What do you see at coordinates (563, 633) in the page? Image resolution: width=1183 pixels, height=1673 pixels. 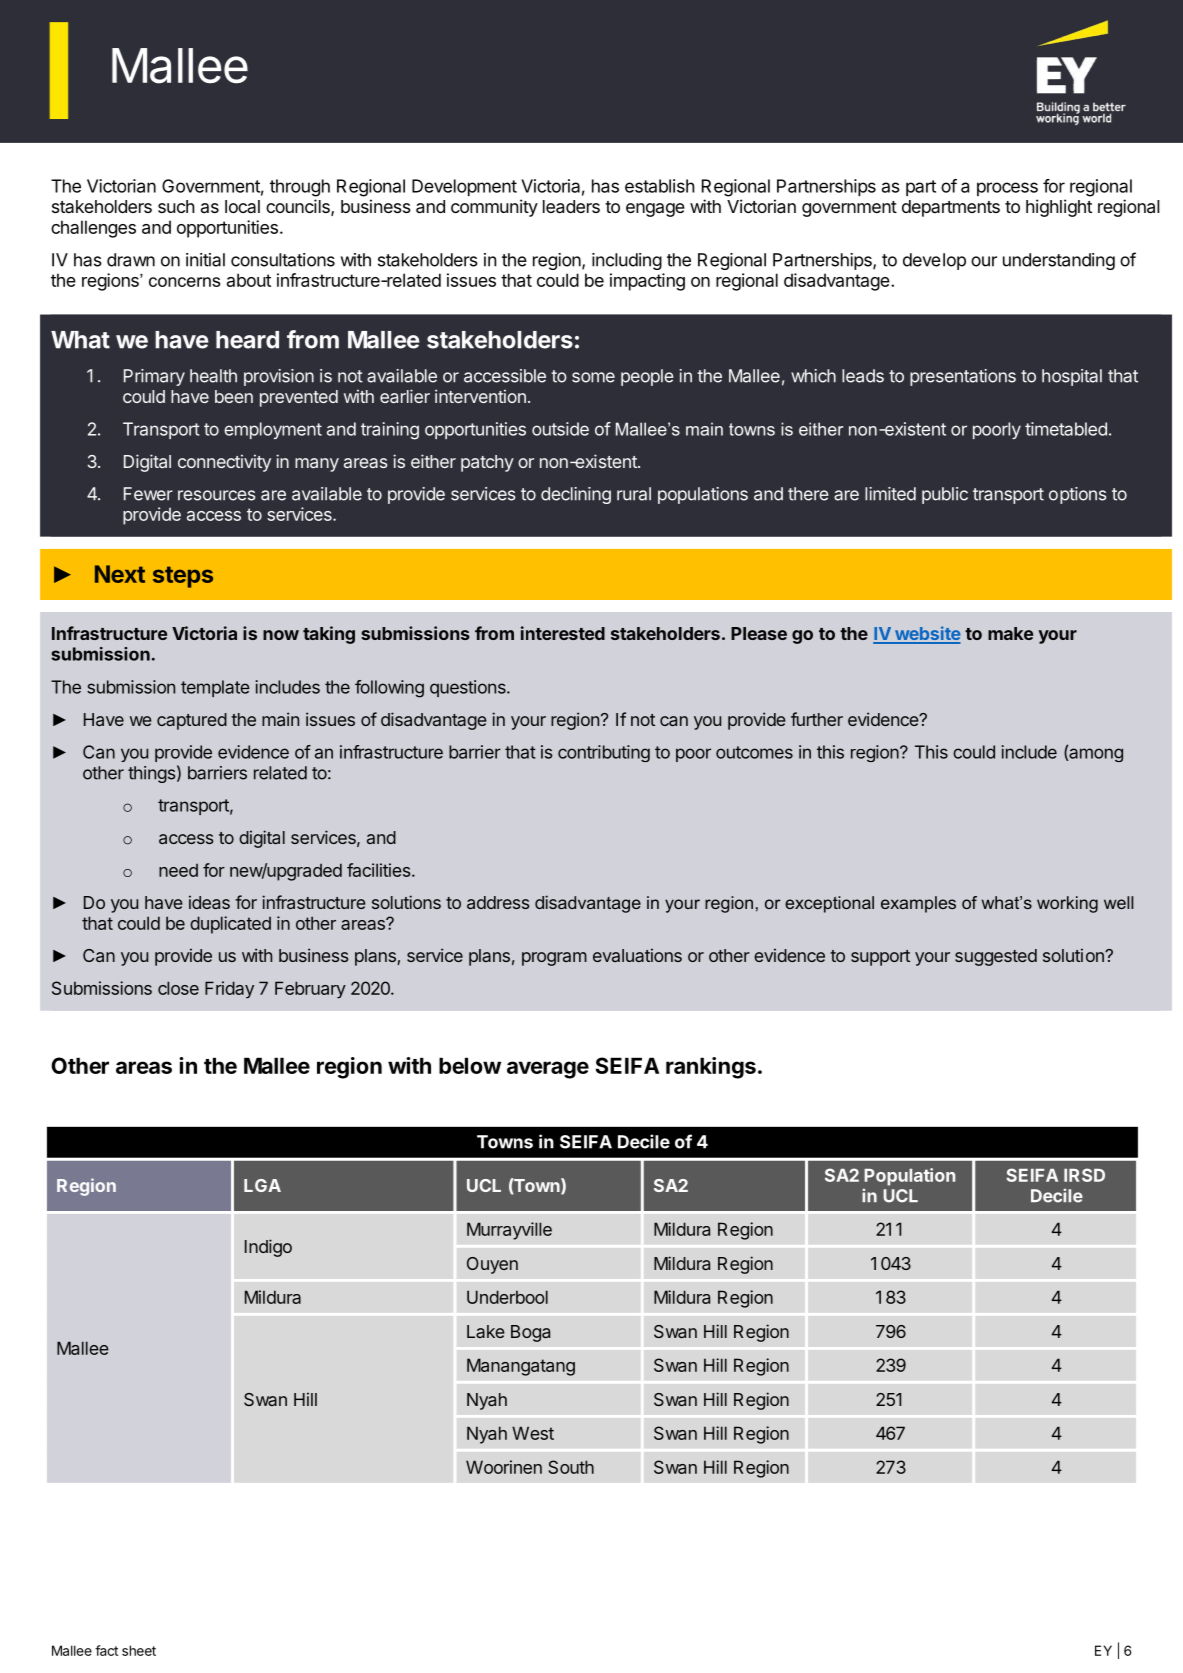 I see `interested` at bounding box center [563, 633].
